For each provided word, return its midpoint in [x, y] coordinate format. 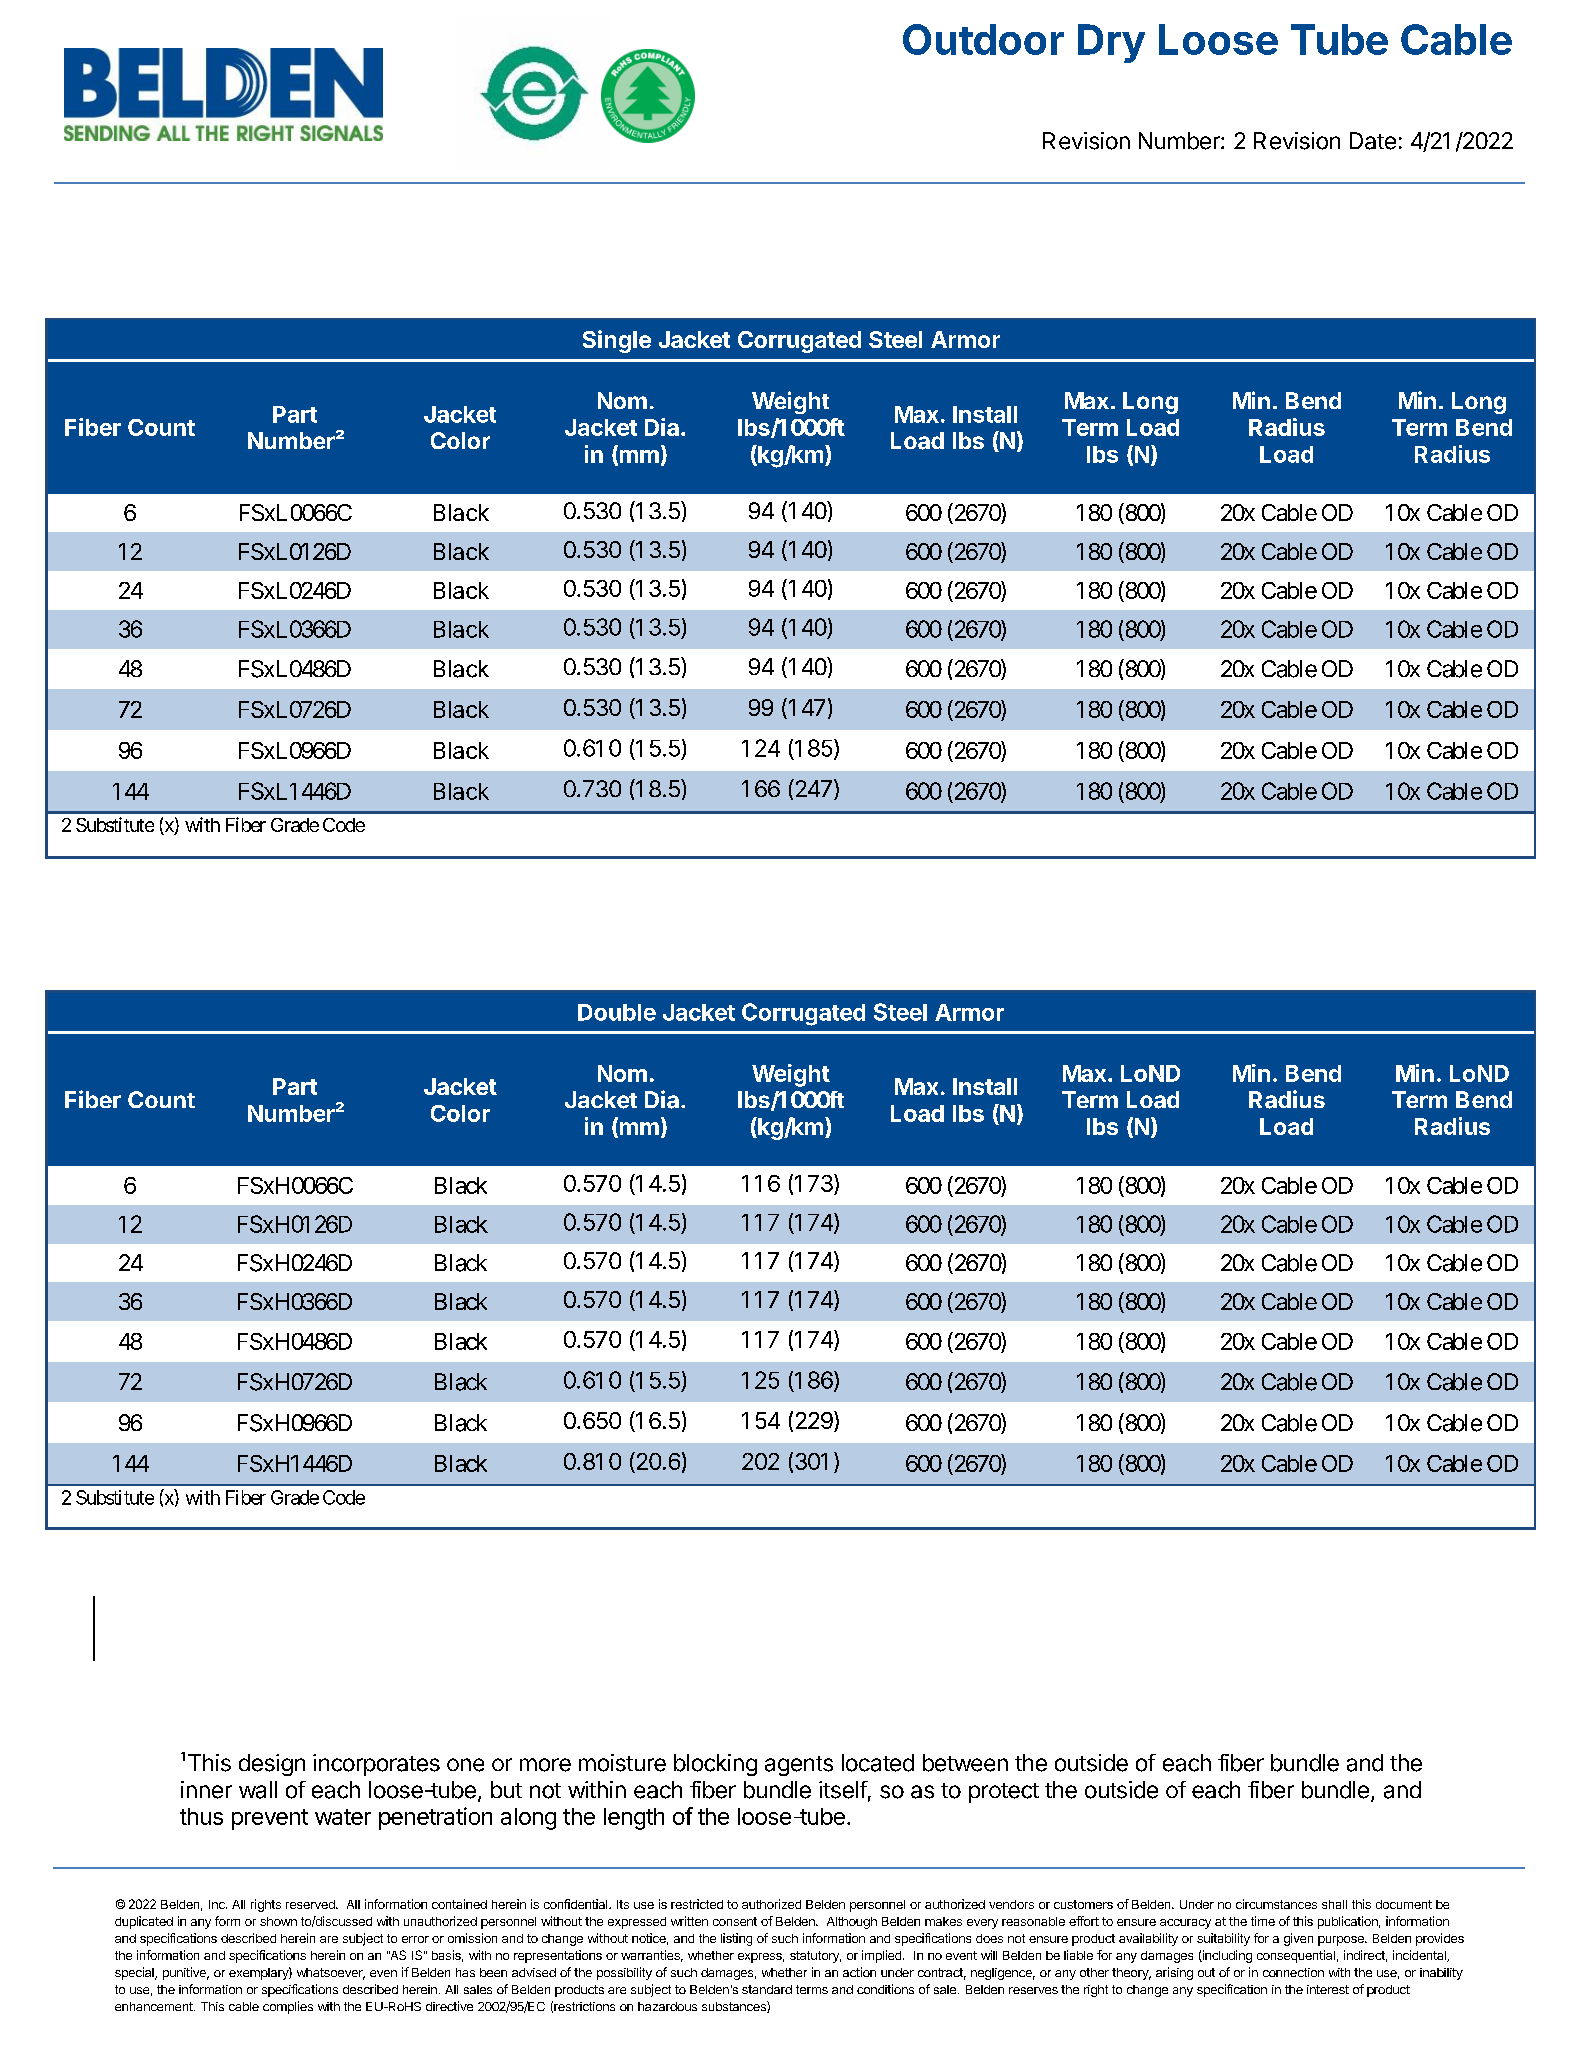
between [965, 1763]
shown [278, 1921]
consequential [1296, 1956]
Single [617, 341]
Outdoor [983, 39]
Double [617, 1012]
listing [736, 1939]
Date [1373, 141]
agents [799, 1766]
